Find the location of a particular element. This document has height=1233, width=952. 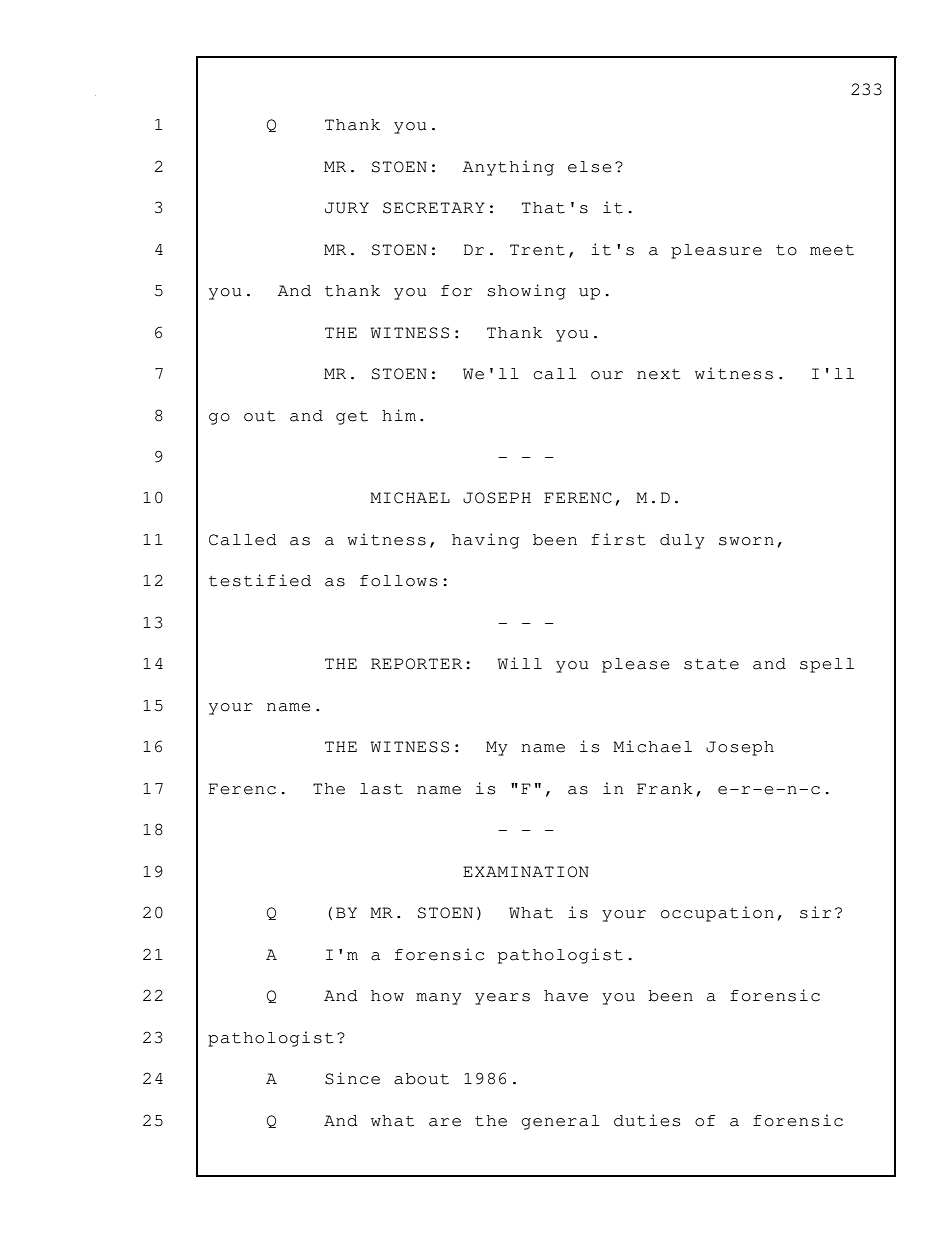

Frank is located at coordinates (665, 789).
